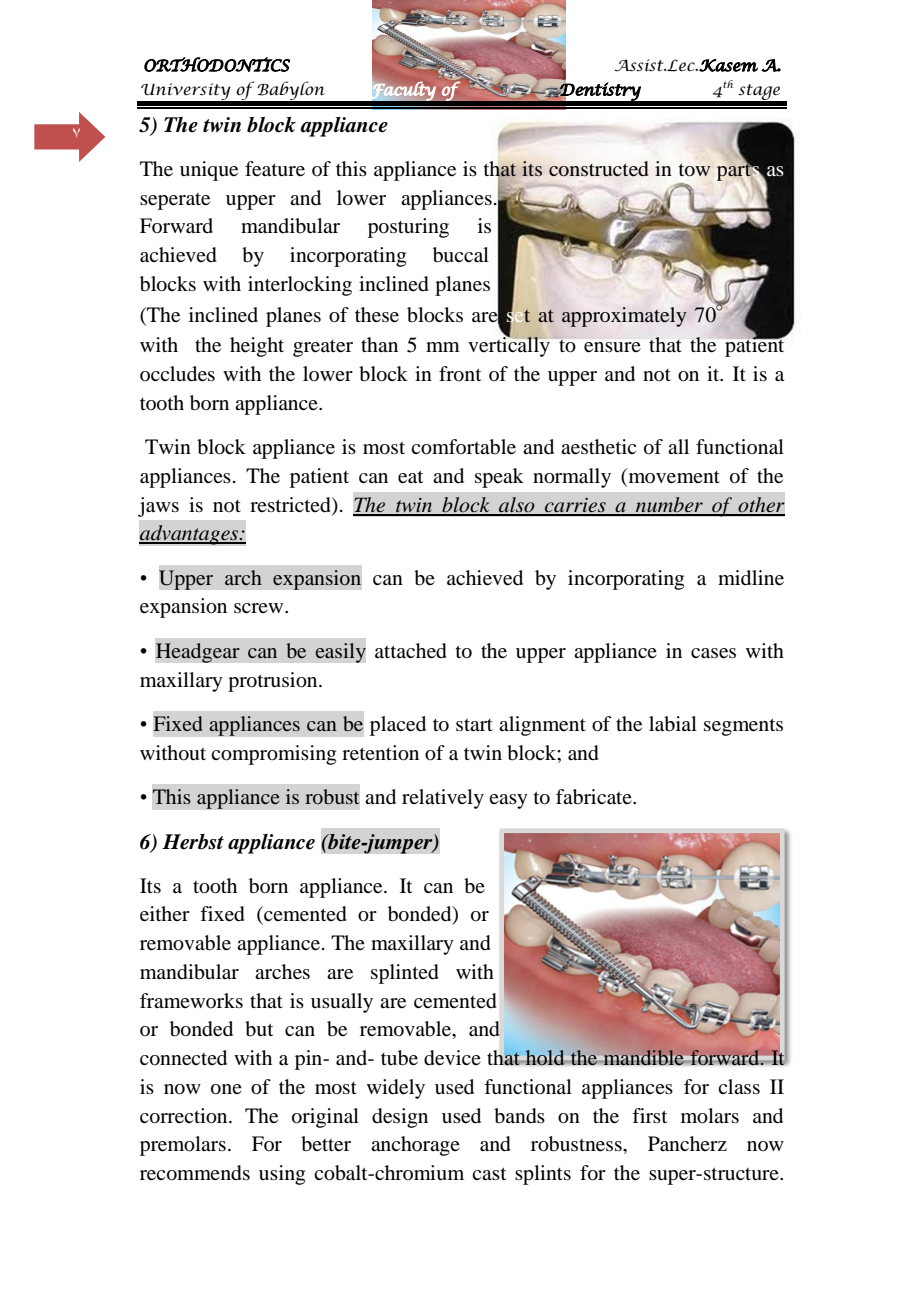 This page has height=1308, width=924. Describe the element at coordinates (463, 447) in the page. I see `comfortable` at that location.
